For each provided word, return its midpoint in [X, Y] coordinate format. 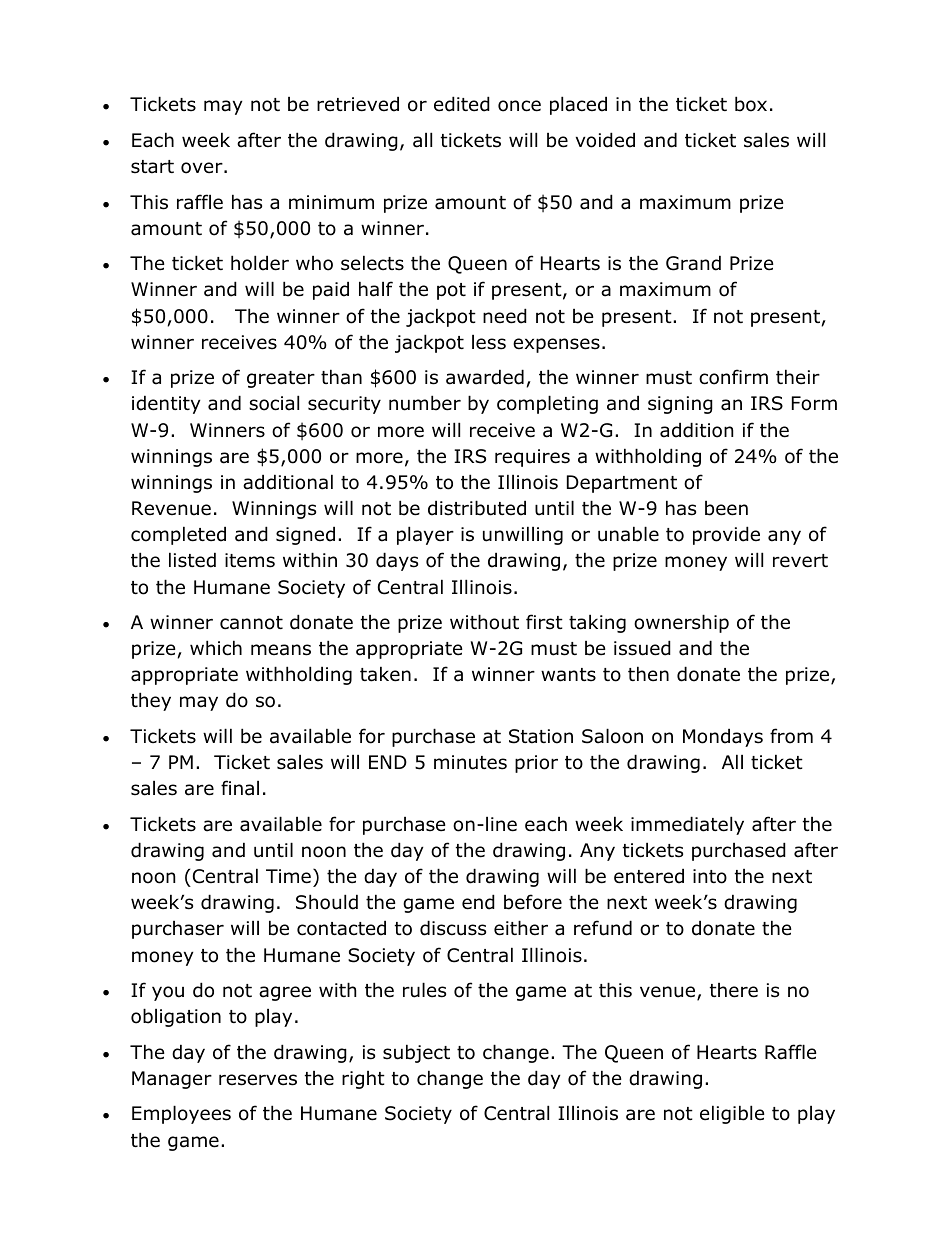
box [751, 104]
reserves [258, 1080]
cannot [251, 623]
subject [416, 1053]
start [152, 167]
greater [281, 379]
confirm [733, 377]
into [710, 876]
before [533, 902]
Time [288, 876]
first [544, 622]
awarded [485, 377]
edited [462, 104]
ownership [681, 623]
